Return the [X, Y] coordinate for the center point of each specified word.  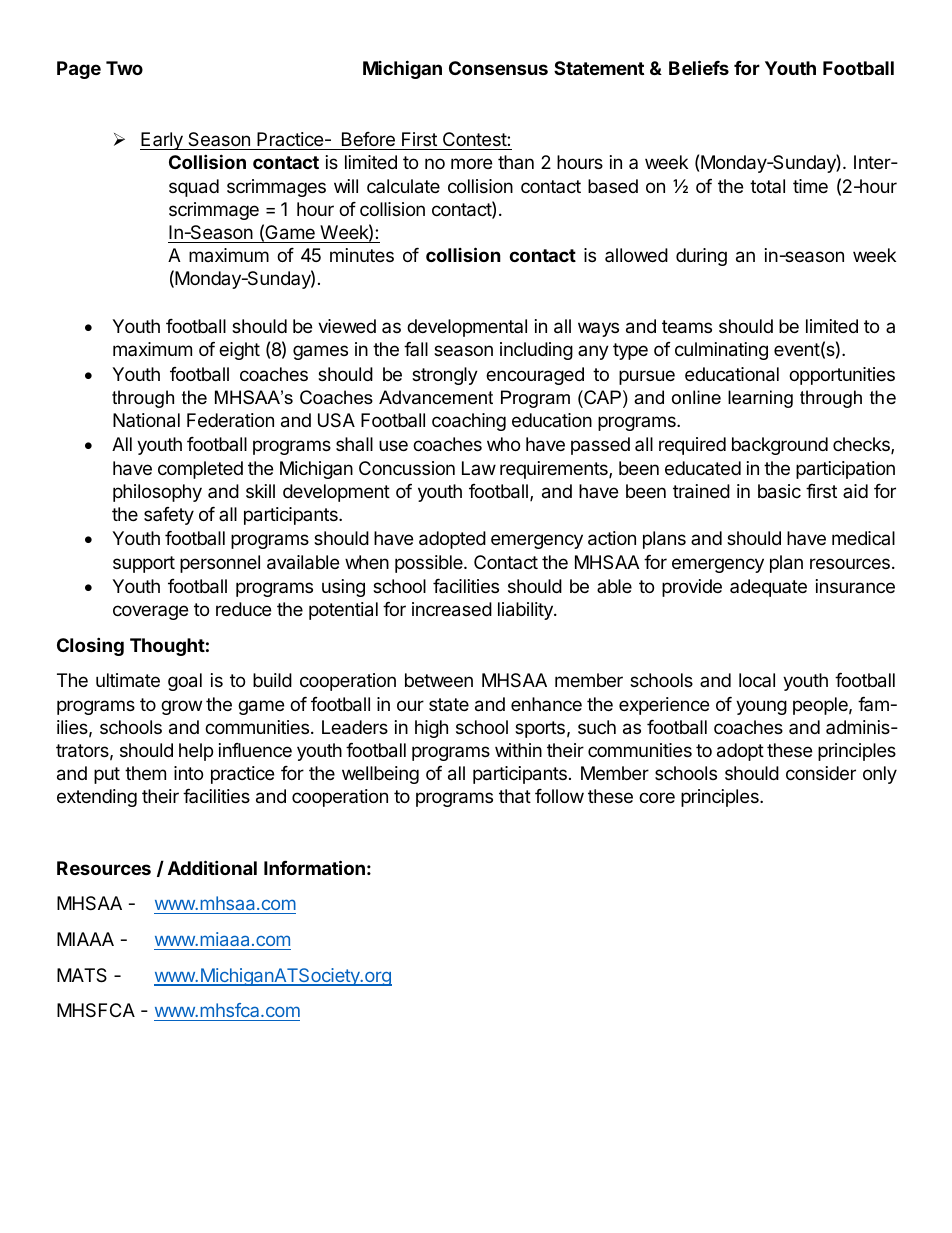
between [439, 680]
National [146, 420]
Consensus [498, 68]
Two [124, 68]
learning [760, 399]
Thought [167, 647]
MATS [82, 975]
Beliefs [699, 67]
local [757, 680]
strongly [445, 376]
